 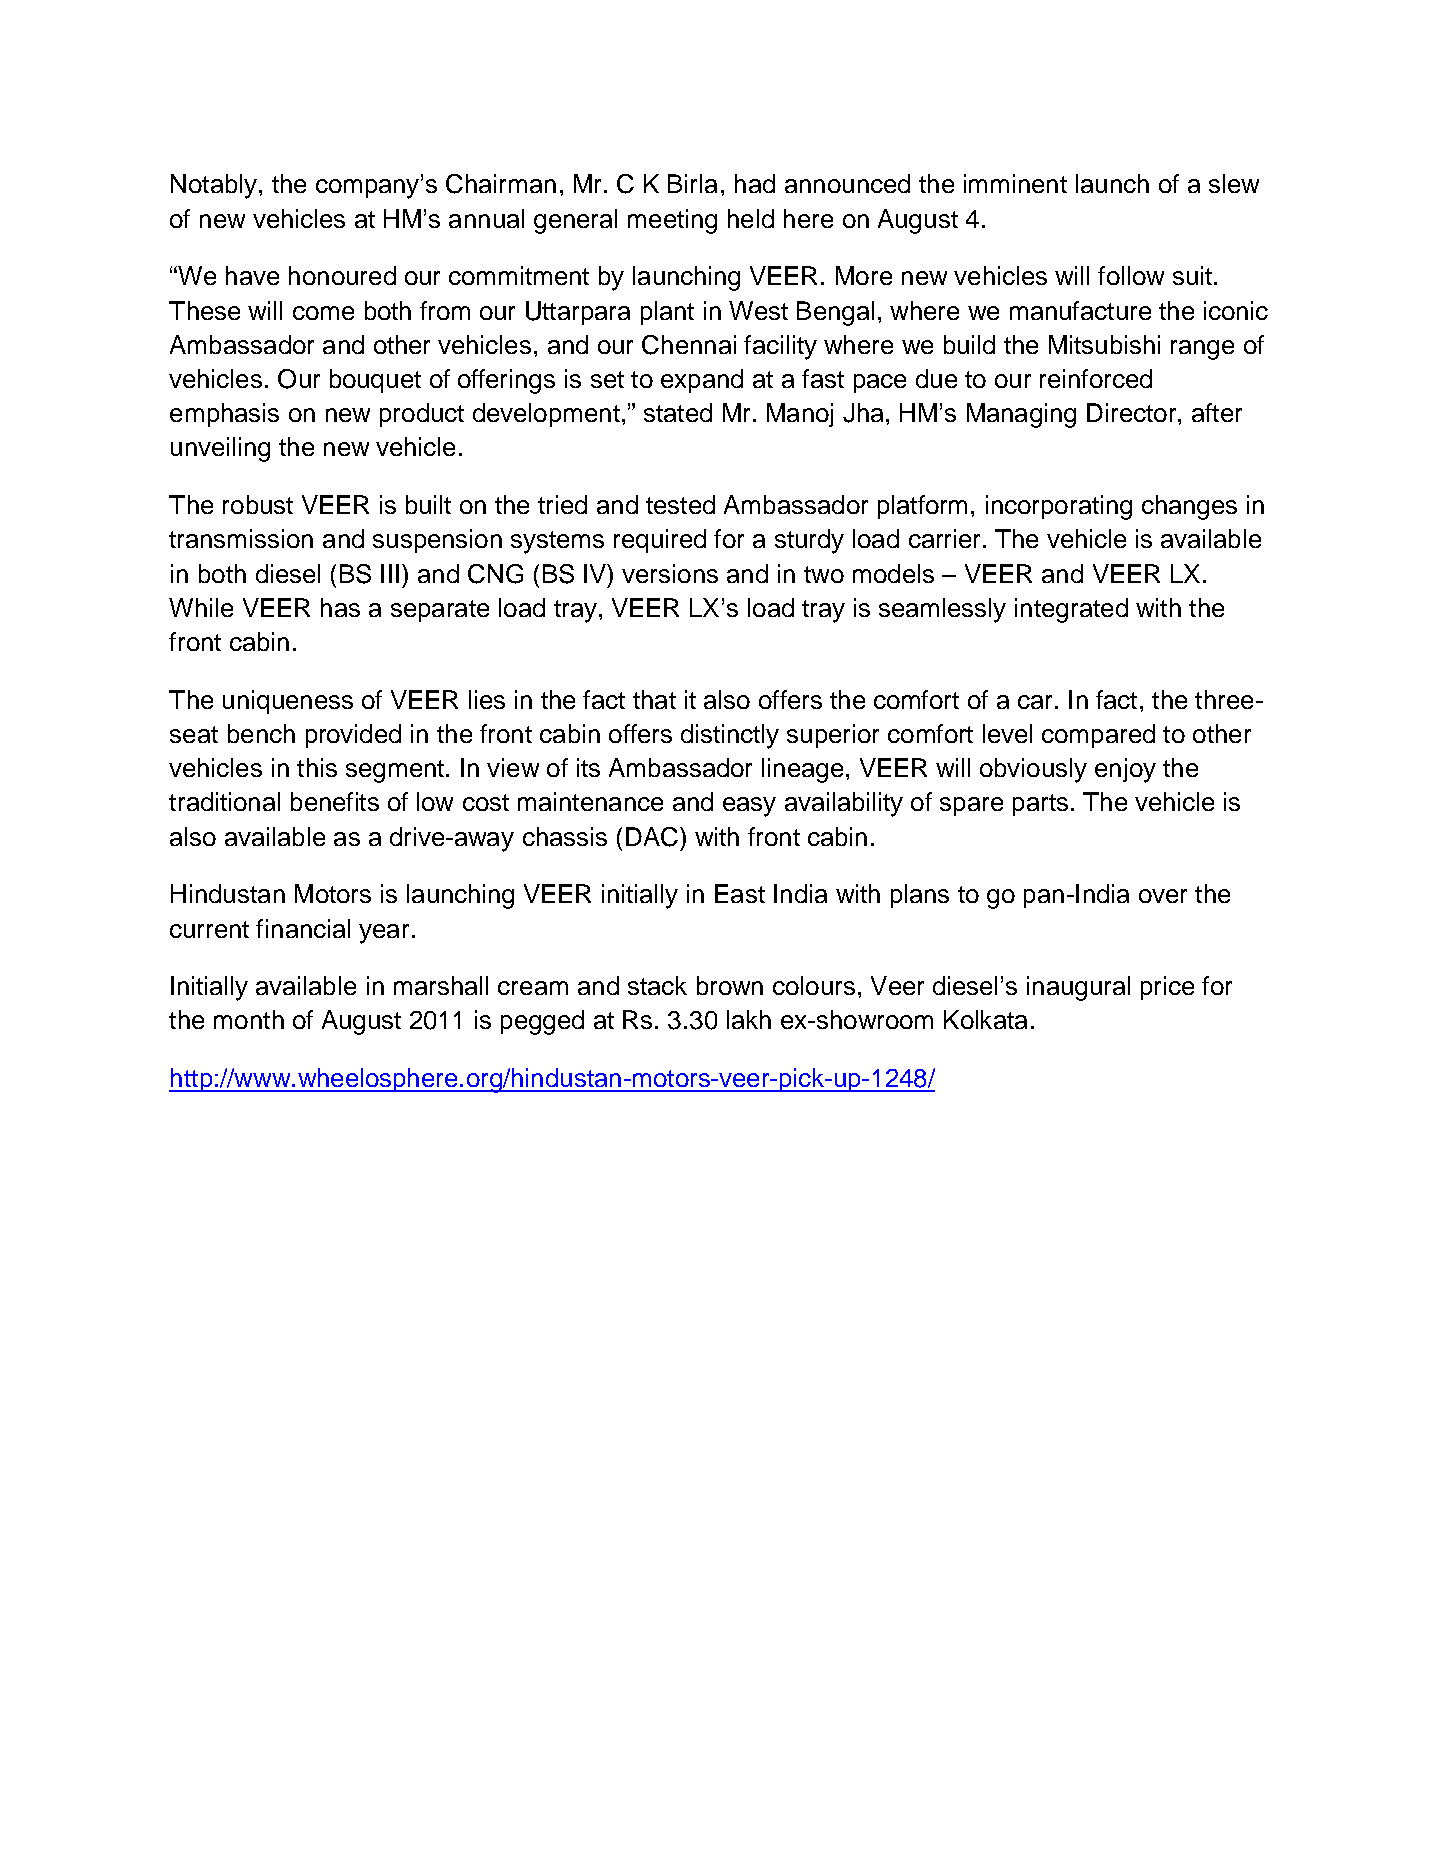 What do you see at coordinates (1015, 183) in the page?
I see `imminent` at bounding box center [1015, 183].
